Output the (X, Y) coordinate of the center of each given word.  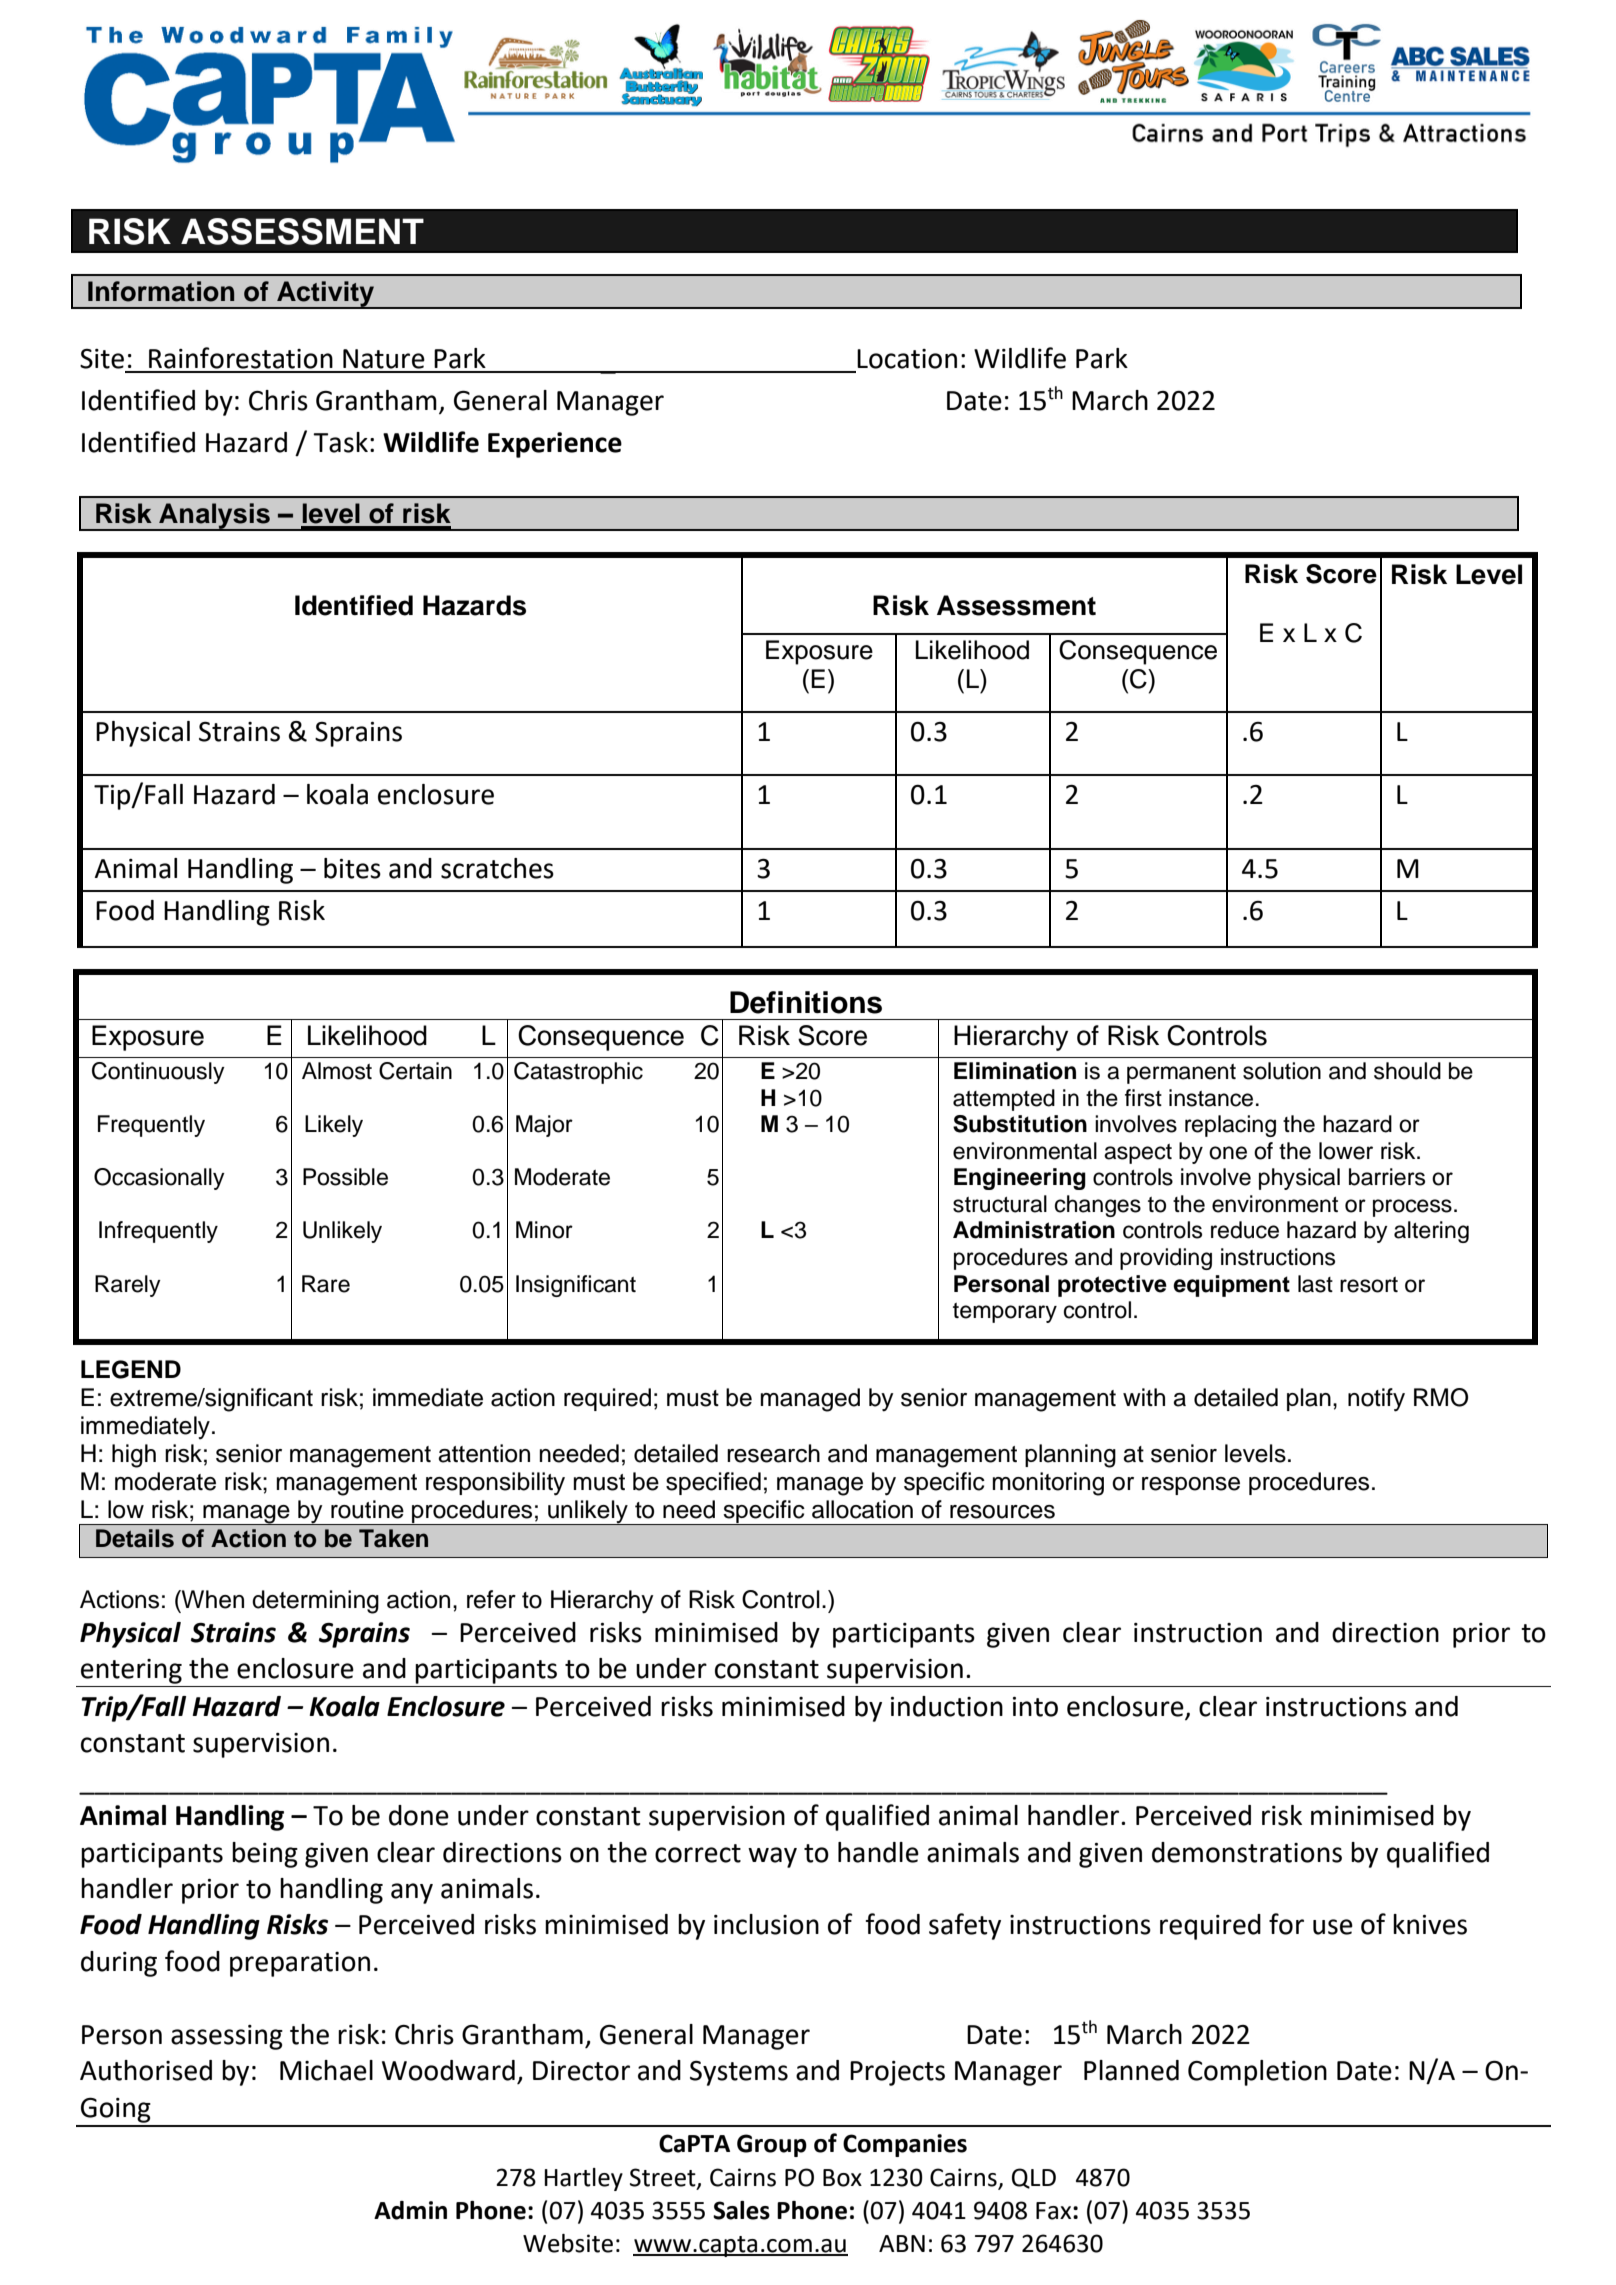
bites (352, 868)
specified (713, 1483)
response (1191, 1486)
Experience (555, 445)
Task (340, 442)
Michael (326, 2070)
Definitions (806, 1002)
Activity (325, 295)
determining (315, 1602)
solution (1282, 1071)
